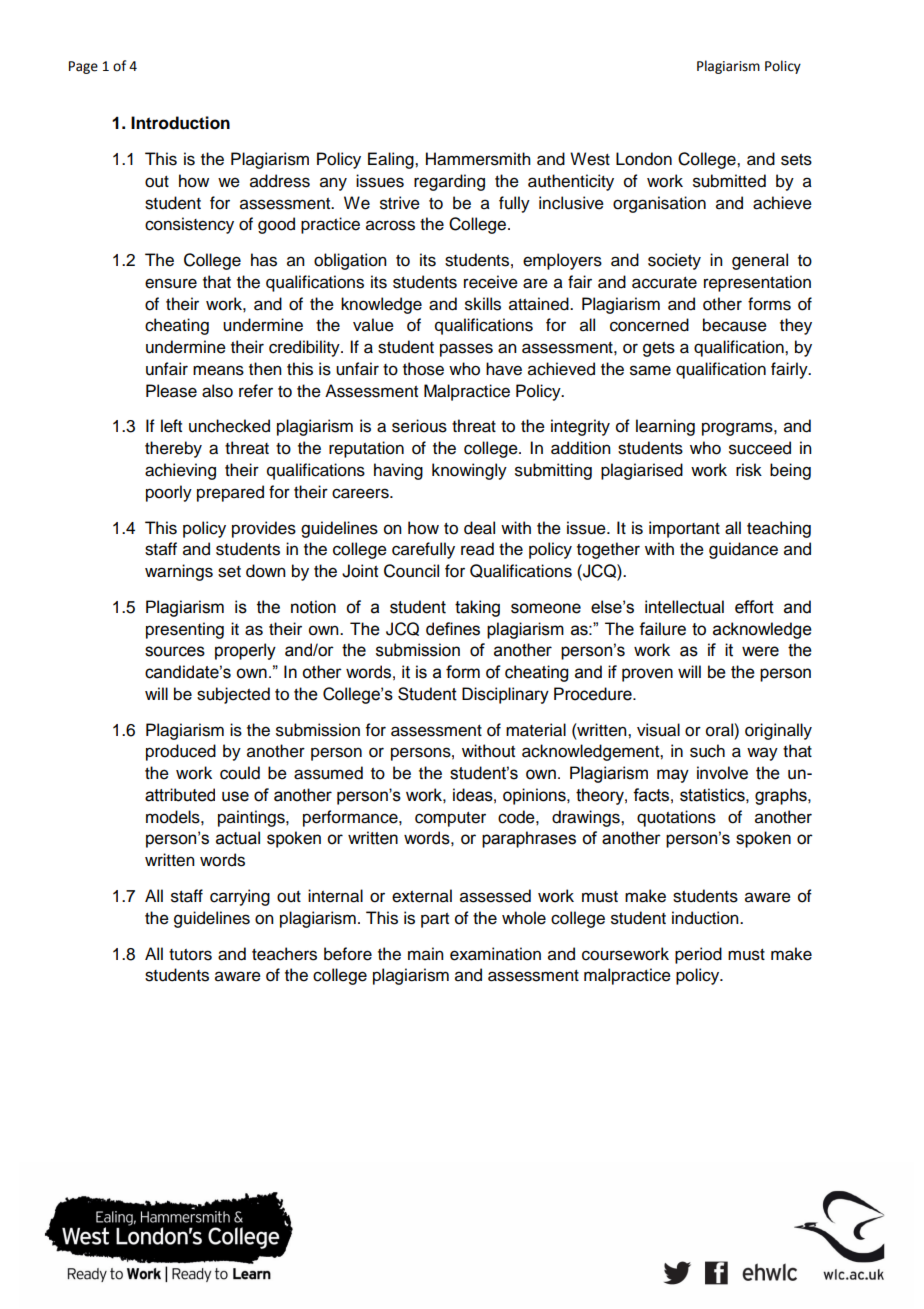 This image has width=924, height=1309. What do you see at coordinates (171, 426) in the image?
I see `left` at bounding box center [171, 426].
